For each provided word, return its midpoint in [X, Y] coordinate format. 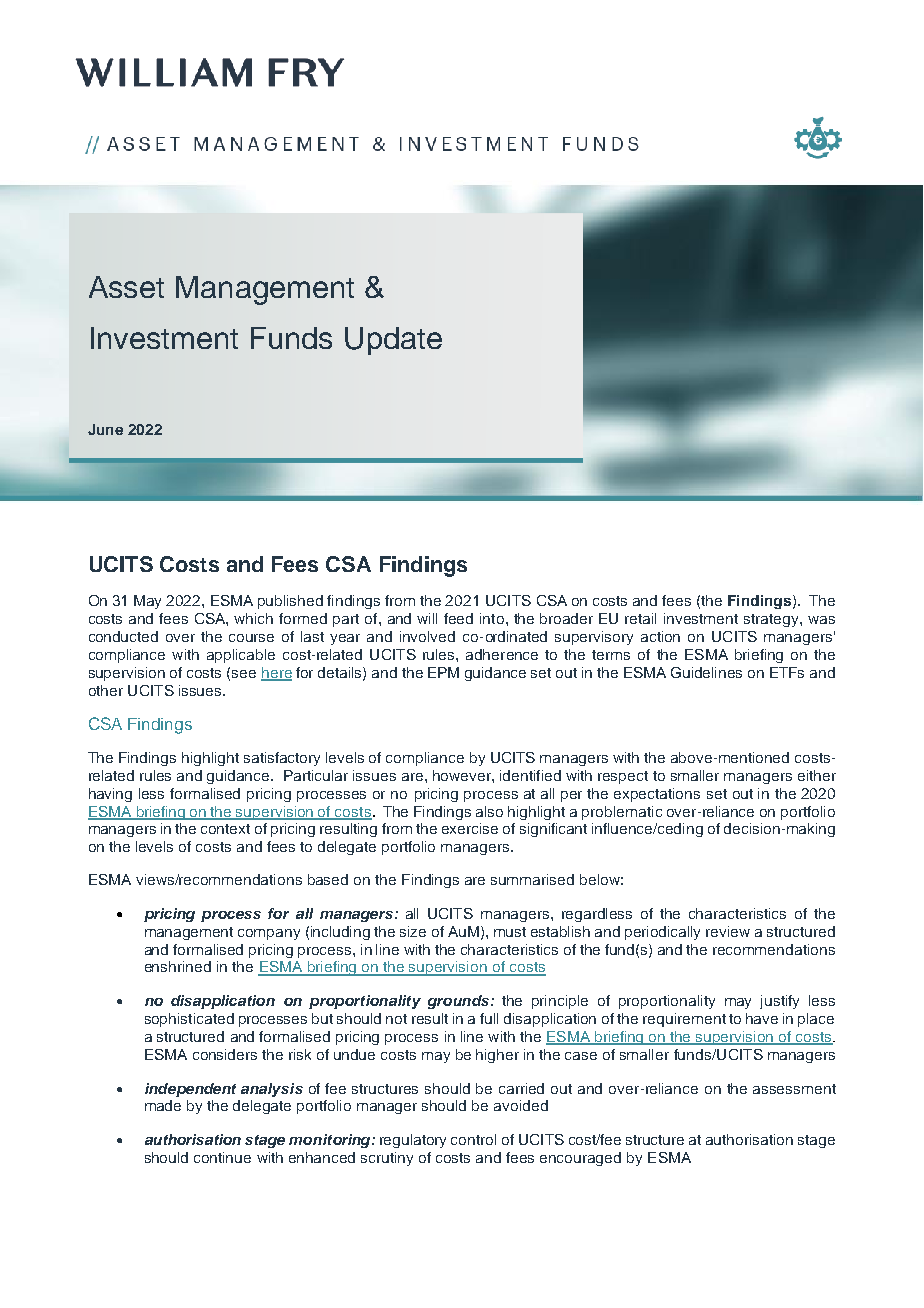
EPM [443, 672]
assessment [794, 1089]
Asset [126, 287]
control [473, 1139]
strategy [772, 620]
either [817, 775]
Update [393, 341]
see [244, 674]
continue [222, 1157]
